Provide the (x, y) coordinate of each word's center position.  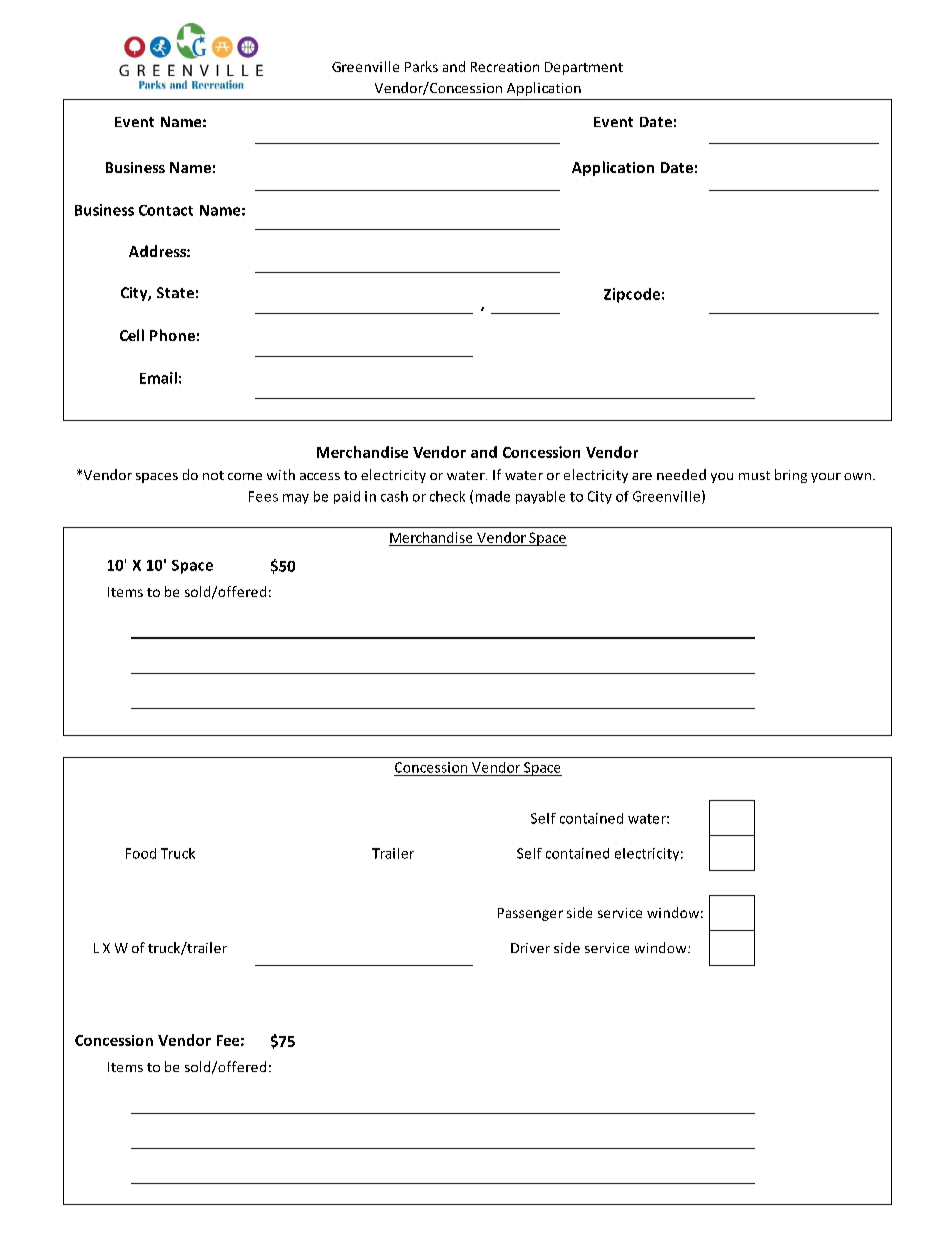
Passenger (530, 914)
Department (584, 68)
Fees (263, 496)
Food (141, 853)
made (493, 496)
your (826, 478)
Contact (166, 210)
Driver (530, 948)
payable (540, 497)
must (754, 475)
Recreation (505, 67)
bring (791, 476)
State (175, 292)
